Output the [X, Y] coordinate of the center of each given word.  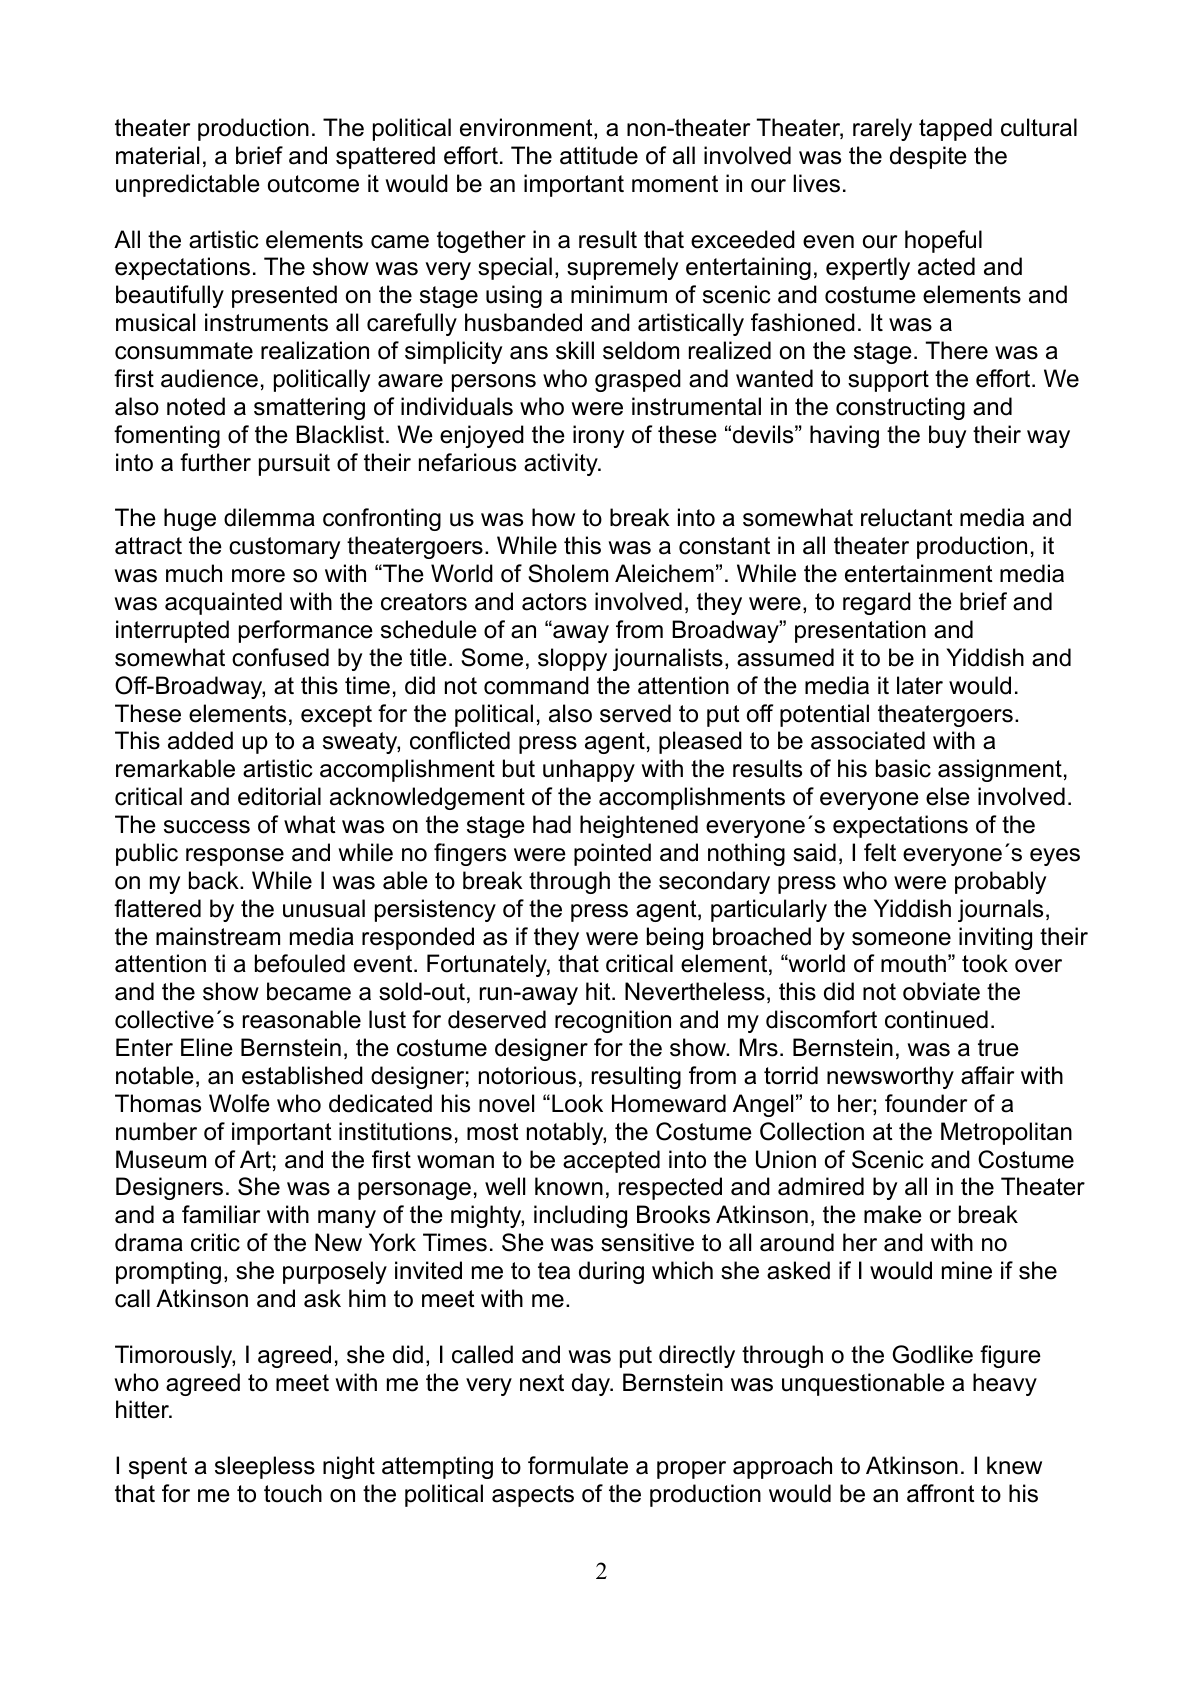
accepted [611, 1161]
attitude [599, 155]
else [948, 796]
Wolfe [239, 1103]
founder [926, 1103]
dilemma [269, 517]
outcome [313, 184]
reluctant [907, 517]
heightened [639, 826]
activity [562, 464]
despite [928, 157]
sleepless [265, 1467]
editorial [279, 796]
